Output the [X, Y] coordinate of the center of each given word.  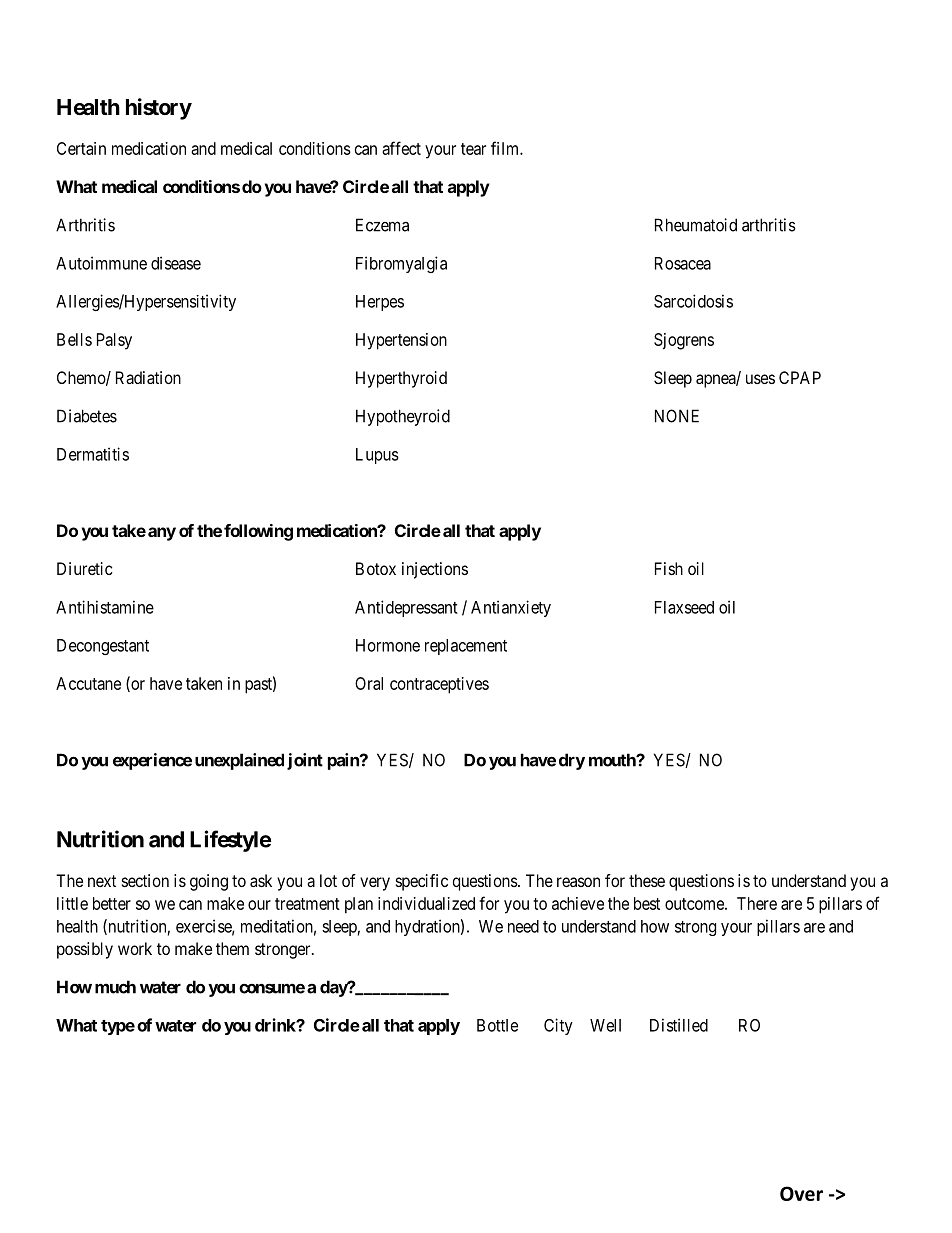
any [162, 534]
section [145, 880]
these [647, 880]
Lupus [377, 456]
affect [401, 148]
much [115, 987]
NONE [677, 416]
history [159, 109]
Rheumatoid [696, 225]
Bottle [497, 1025]
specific [422, 882]
